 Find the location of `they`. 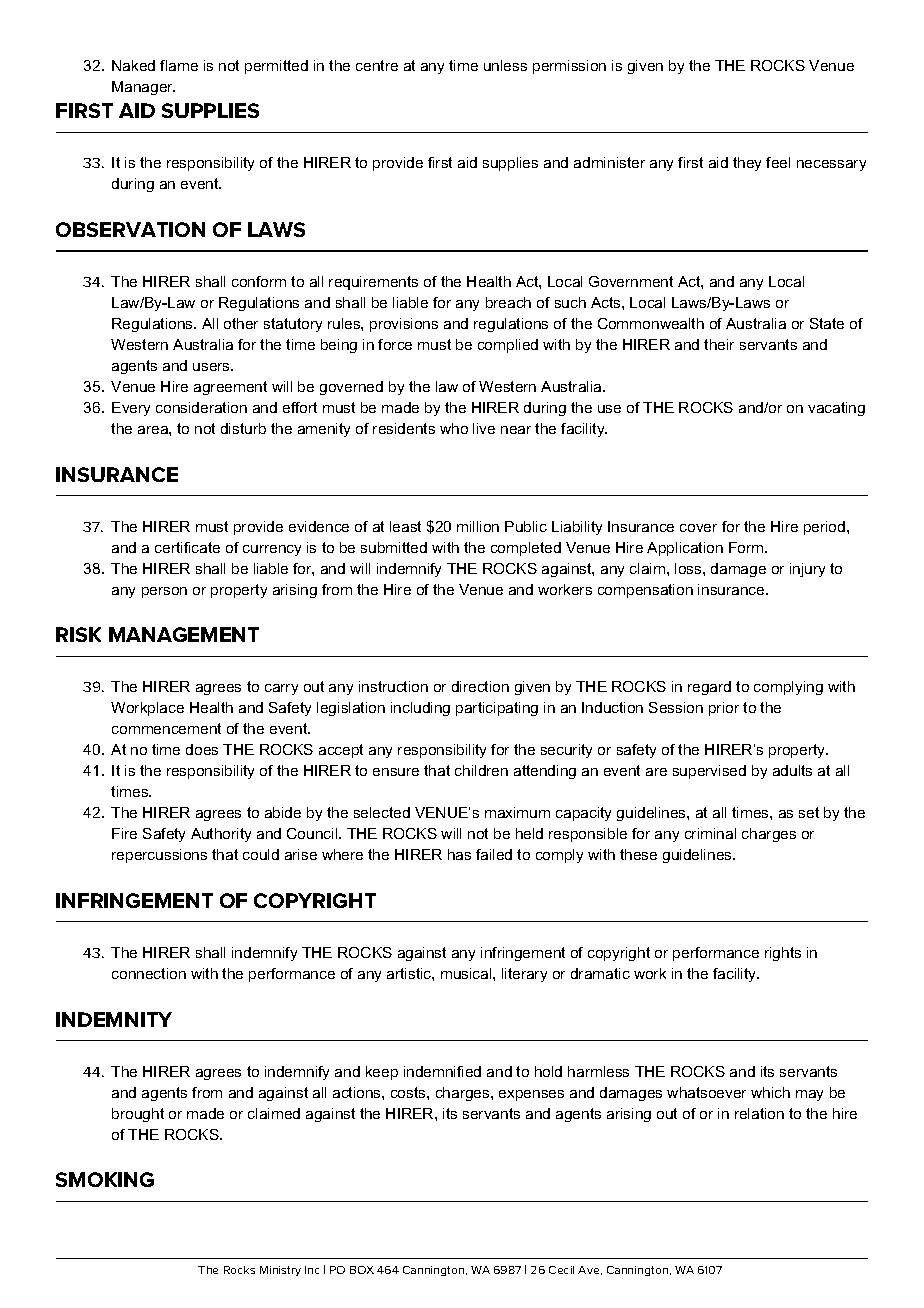

they is located at coordinates (747, 164).
